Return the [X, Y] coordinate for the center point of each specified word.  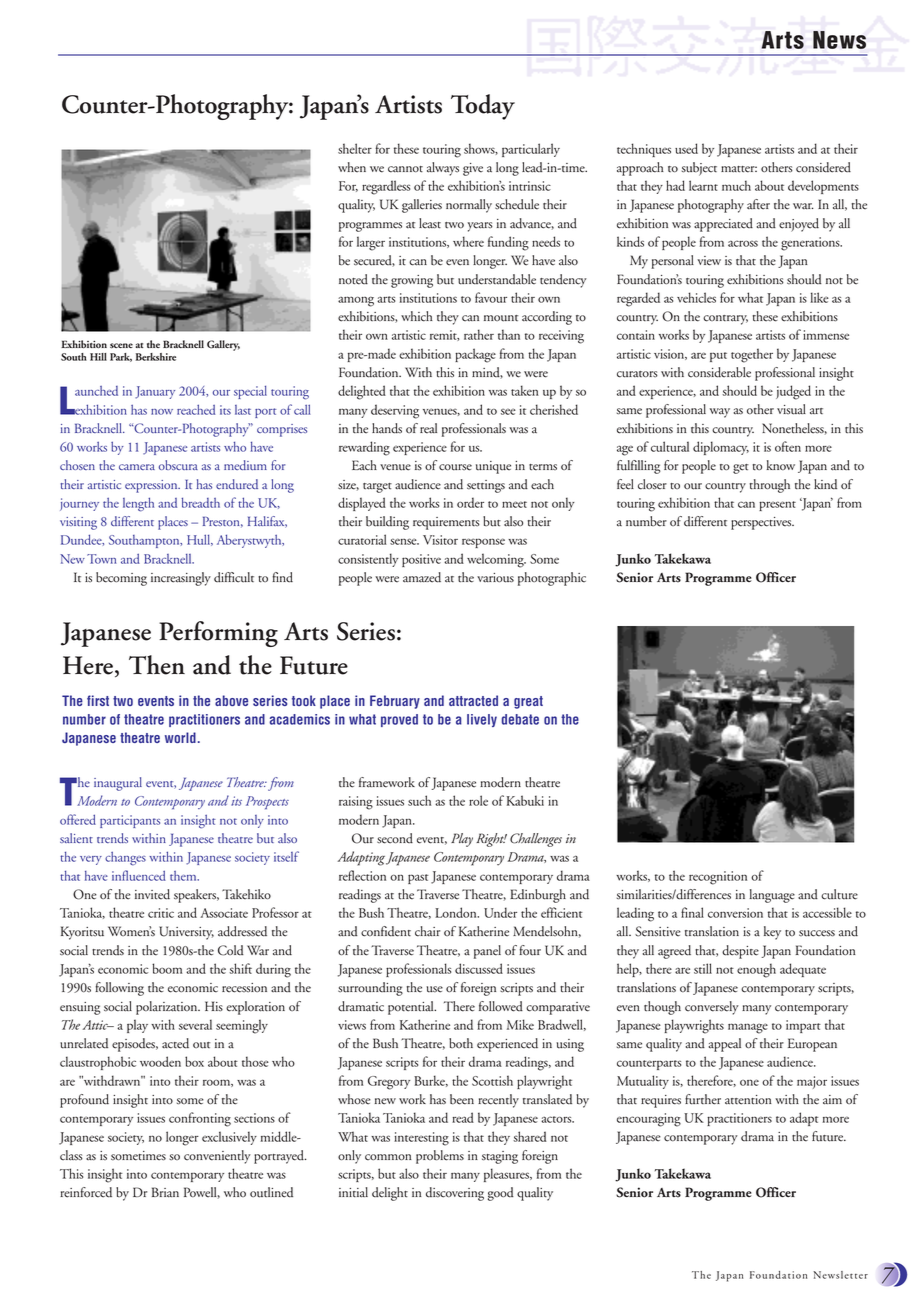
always [443, 169]
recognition [718, 878]
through [770, 486]
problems [440, 1157]
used [686, 148]
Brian [165, 1192]
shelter [355, 148]
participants [130, 821]
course [455, 467]
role [478, 800]
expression [152, 486]
